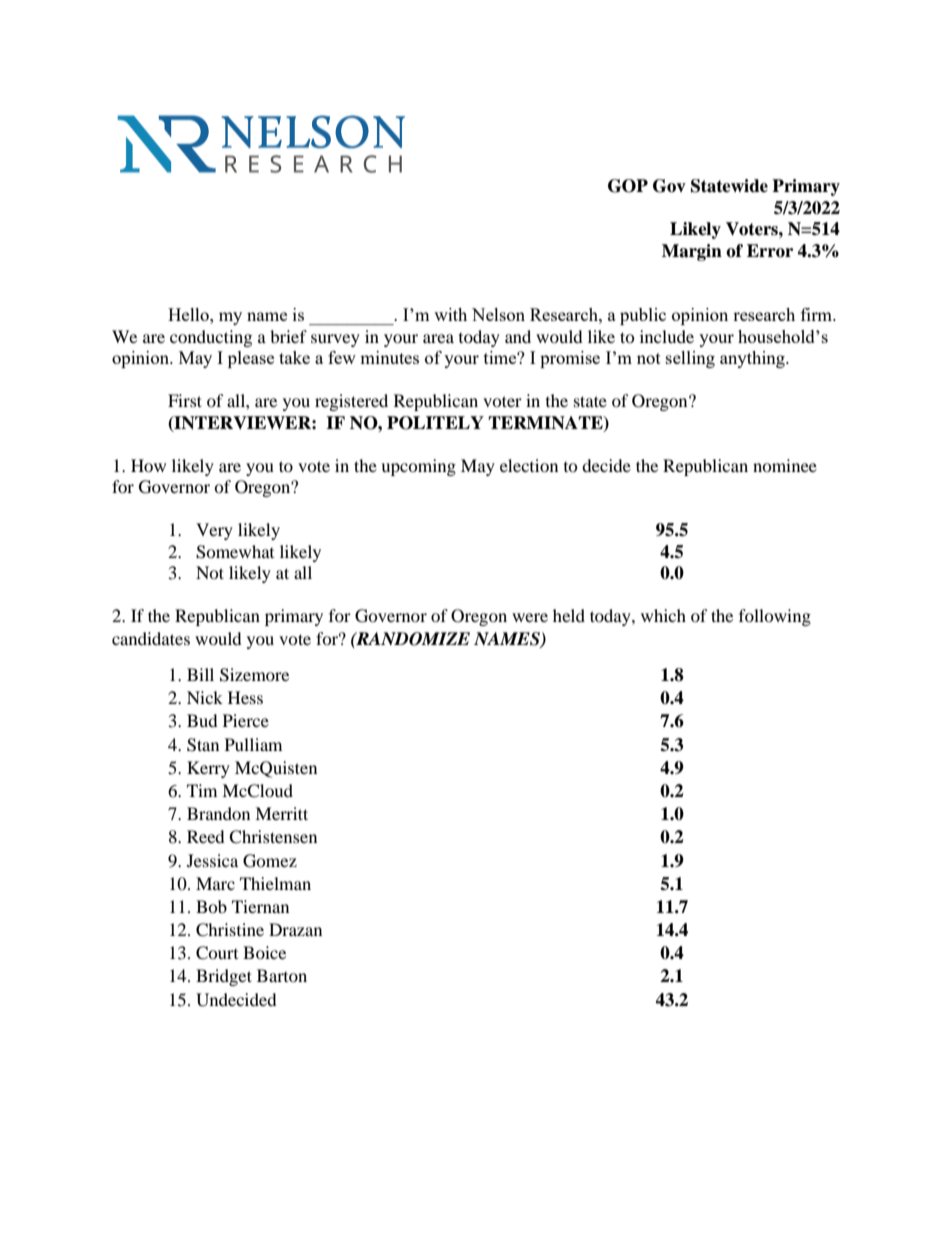  I want to click on Somewhat, so click(235, 552).
